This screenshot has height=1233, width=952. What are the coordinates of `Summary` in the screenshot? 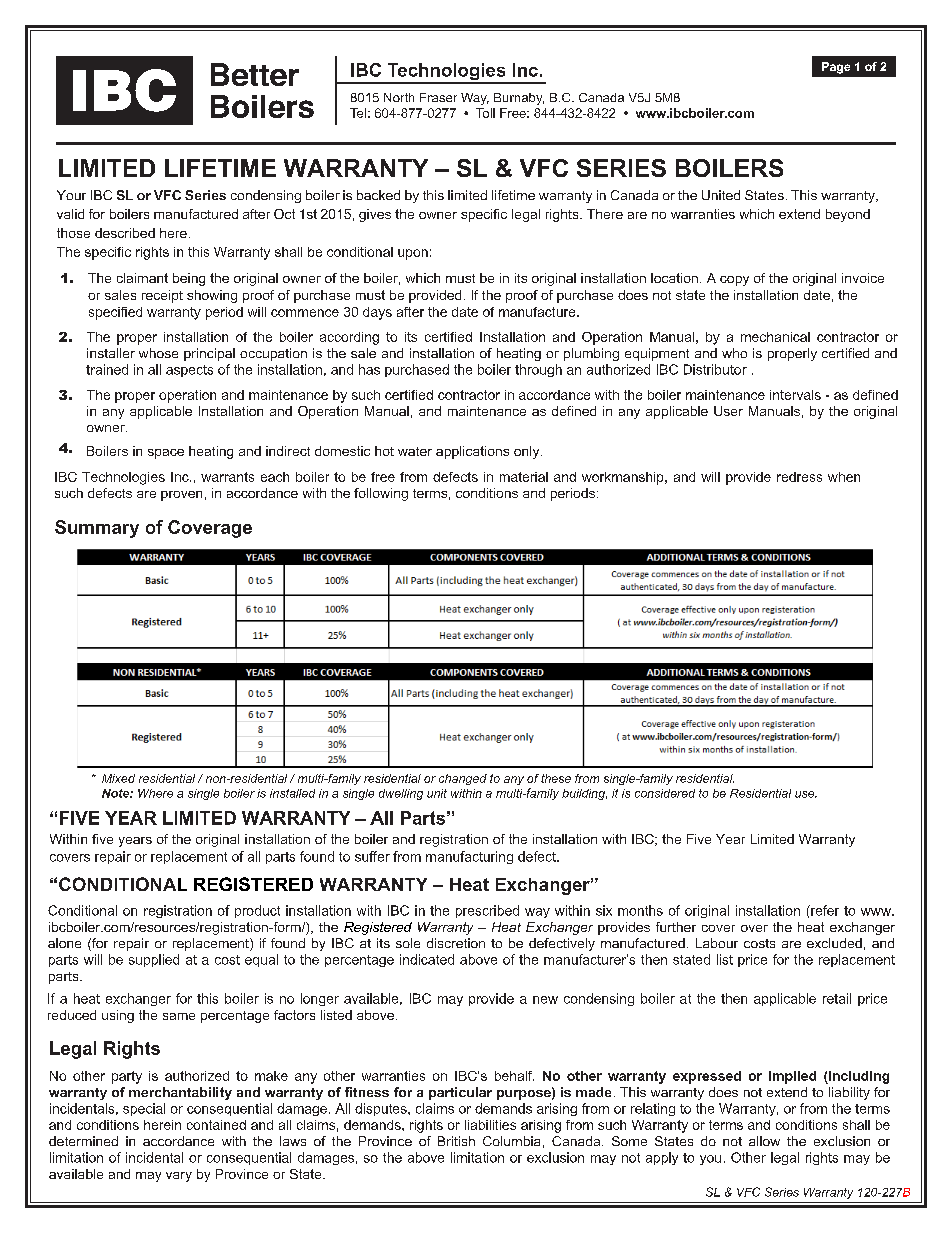 It's located at (97, 529).
